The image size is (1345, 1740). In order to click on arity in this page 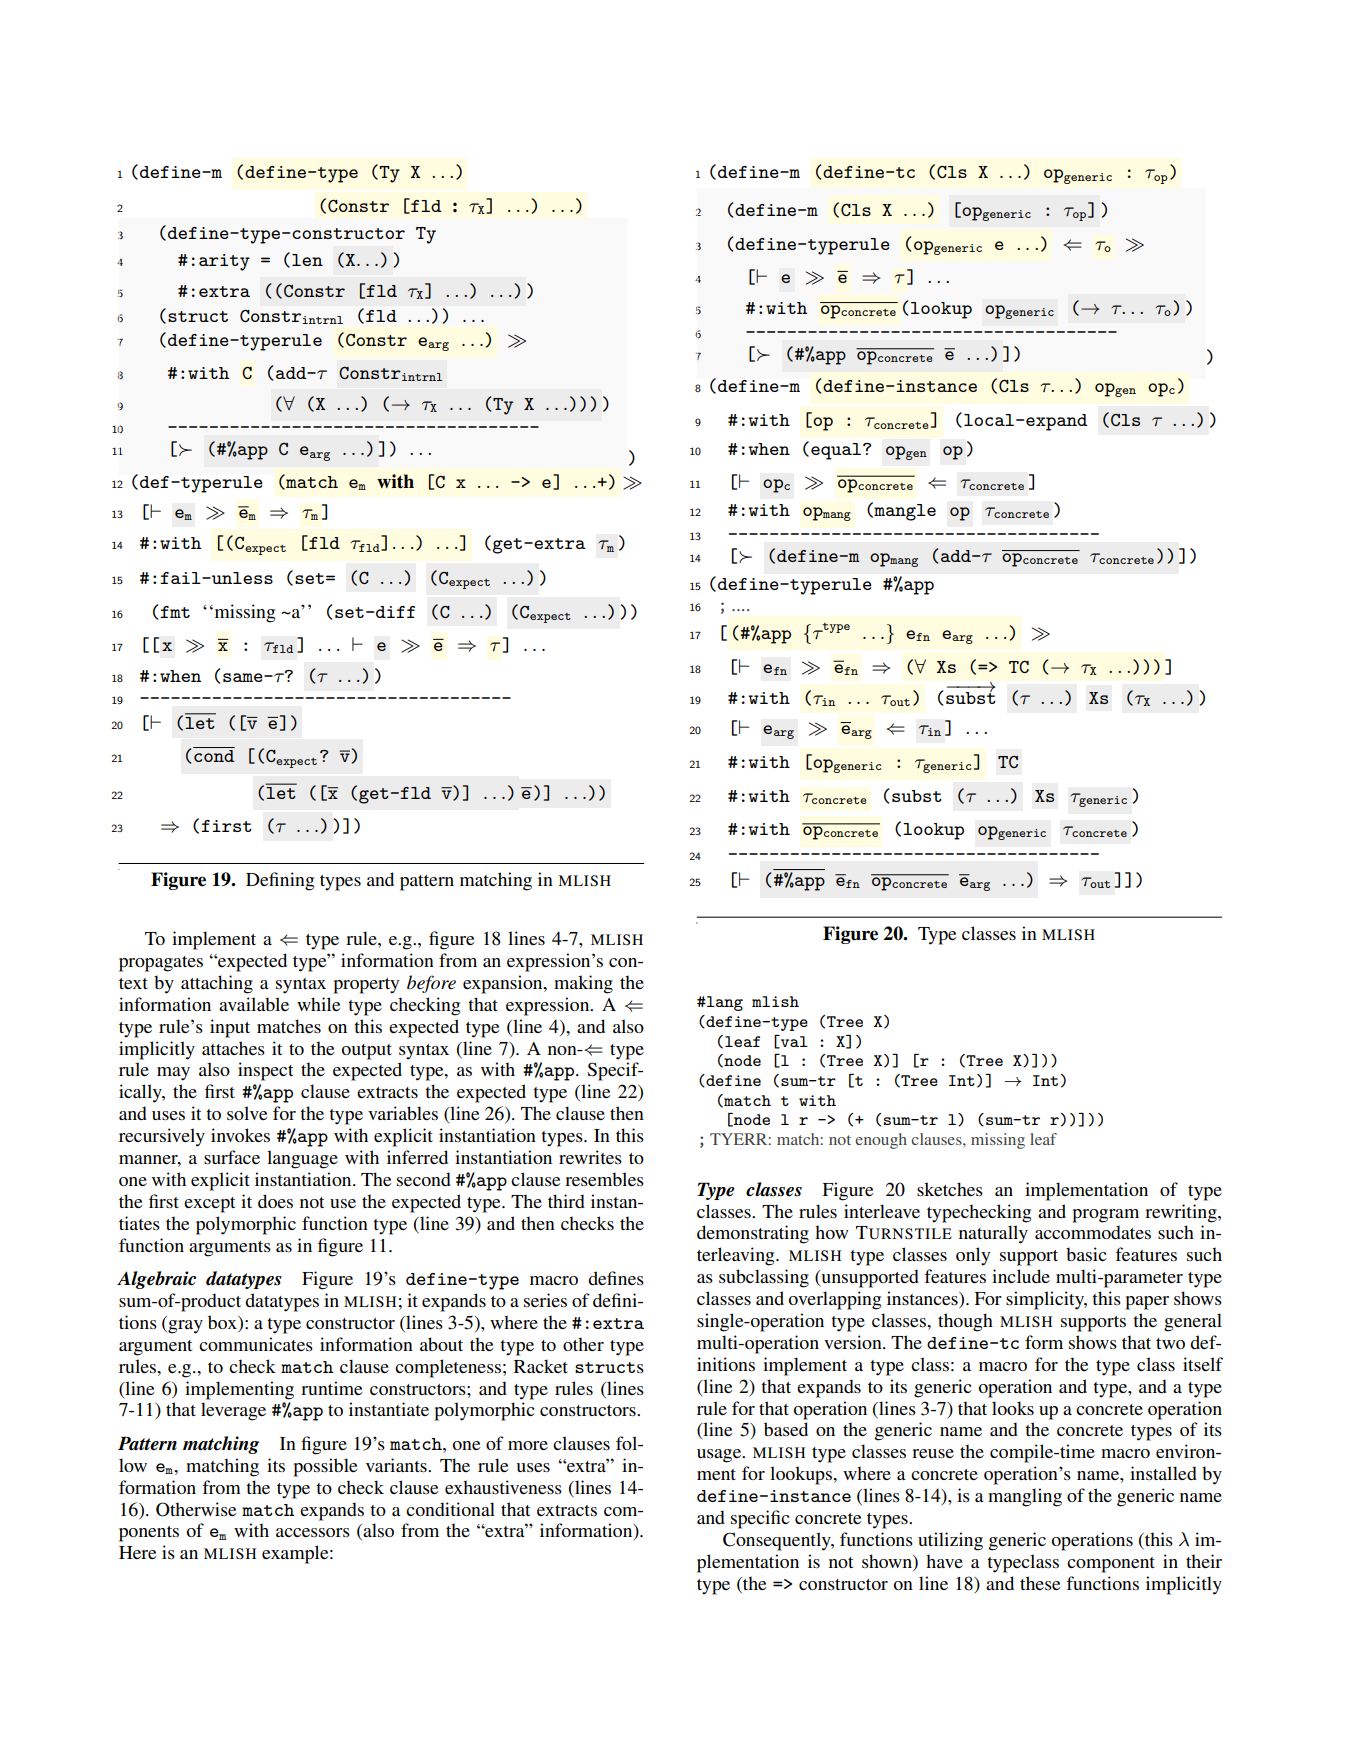, I will do `click(224, 262)`.
